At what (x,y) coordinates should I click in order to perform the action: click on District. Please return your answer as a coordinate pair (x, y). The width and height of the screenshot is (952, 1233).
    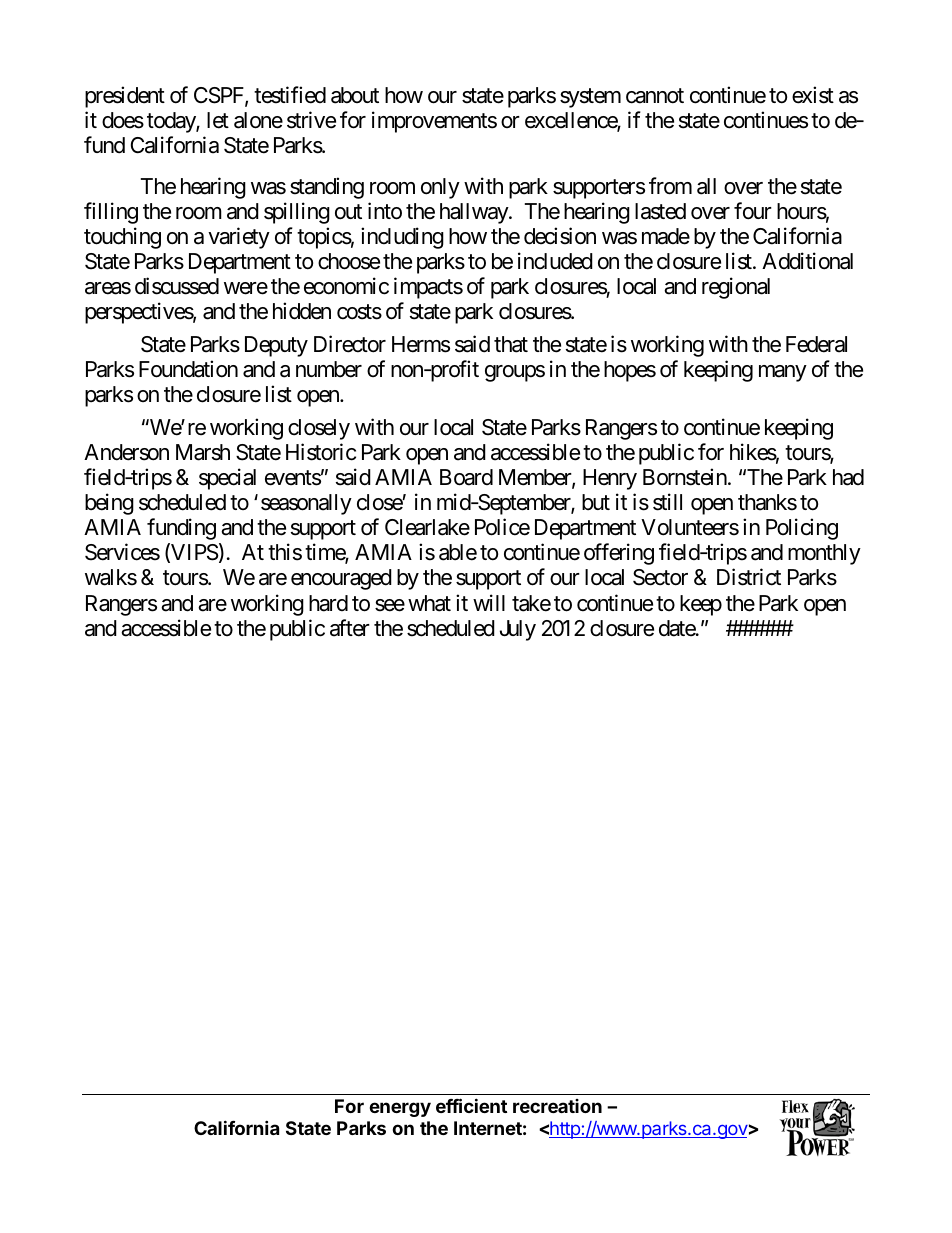
    Looking at the image, I should click on (749, 577).
